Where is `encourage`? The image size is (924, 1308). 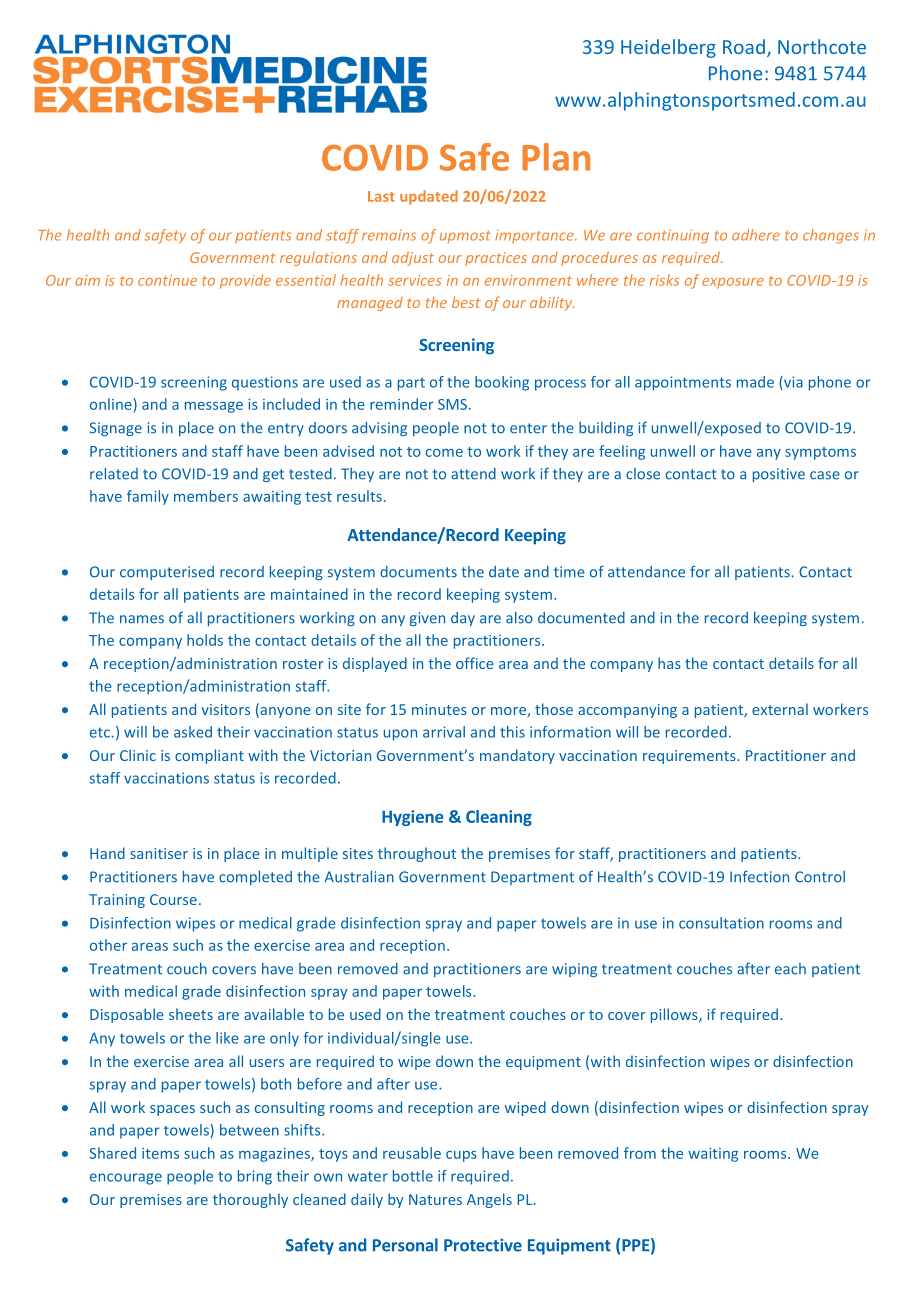
encourage is located at coordinates (126, 1179).
